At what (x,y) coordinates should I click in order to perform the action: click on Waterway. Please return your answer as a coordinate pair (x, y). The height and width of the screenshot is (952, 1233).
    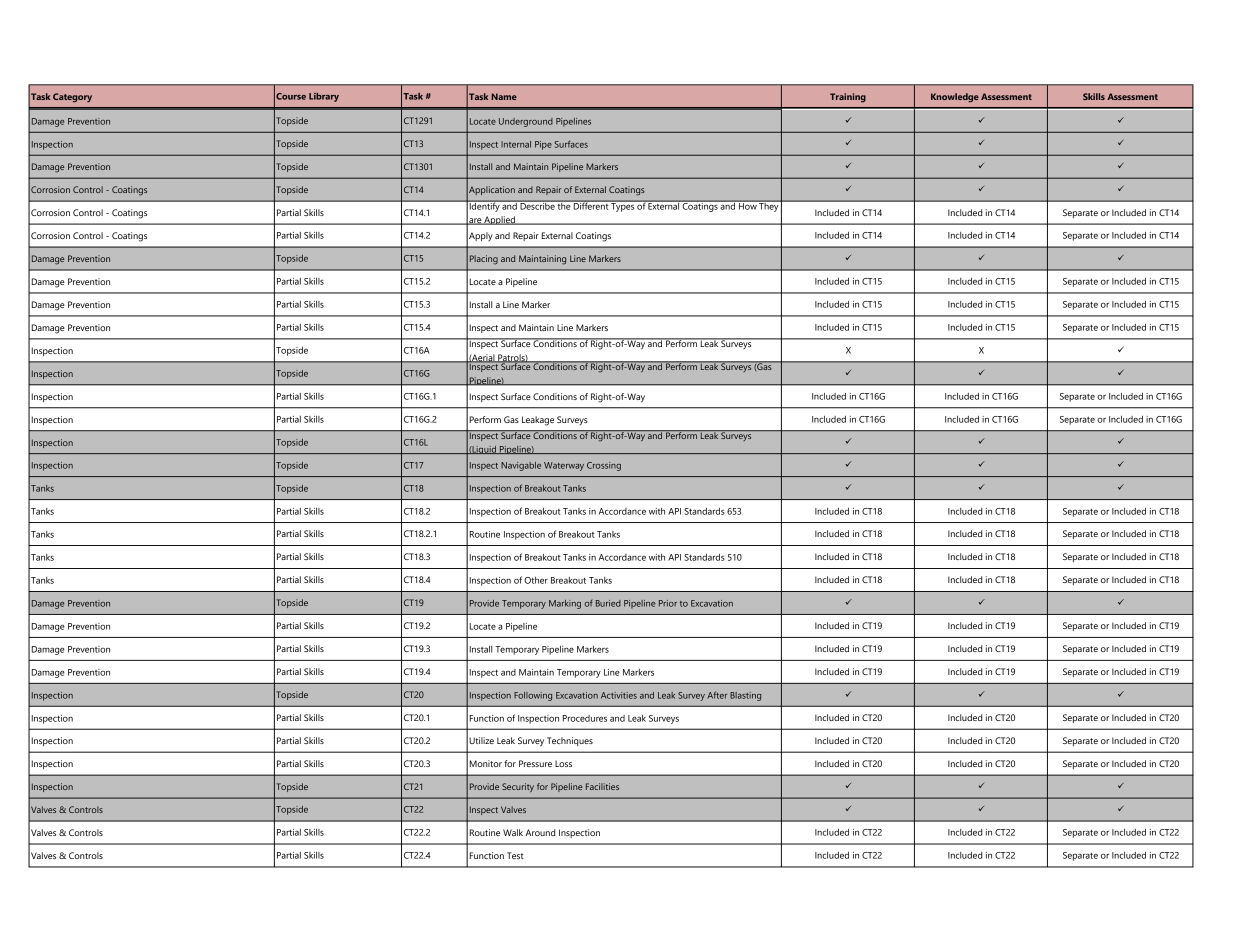
    Looking at the image, I should click on (564, 466).
